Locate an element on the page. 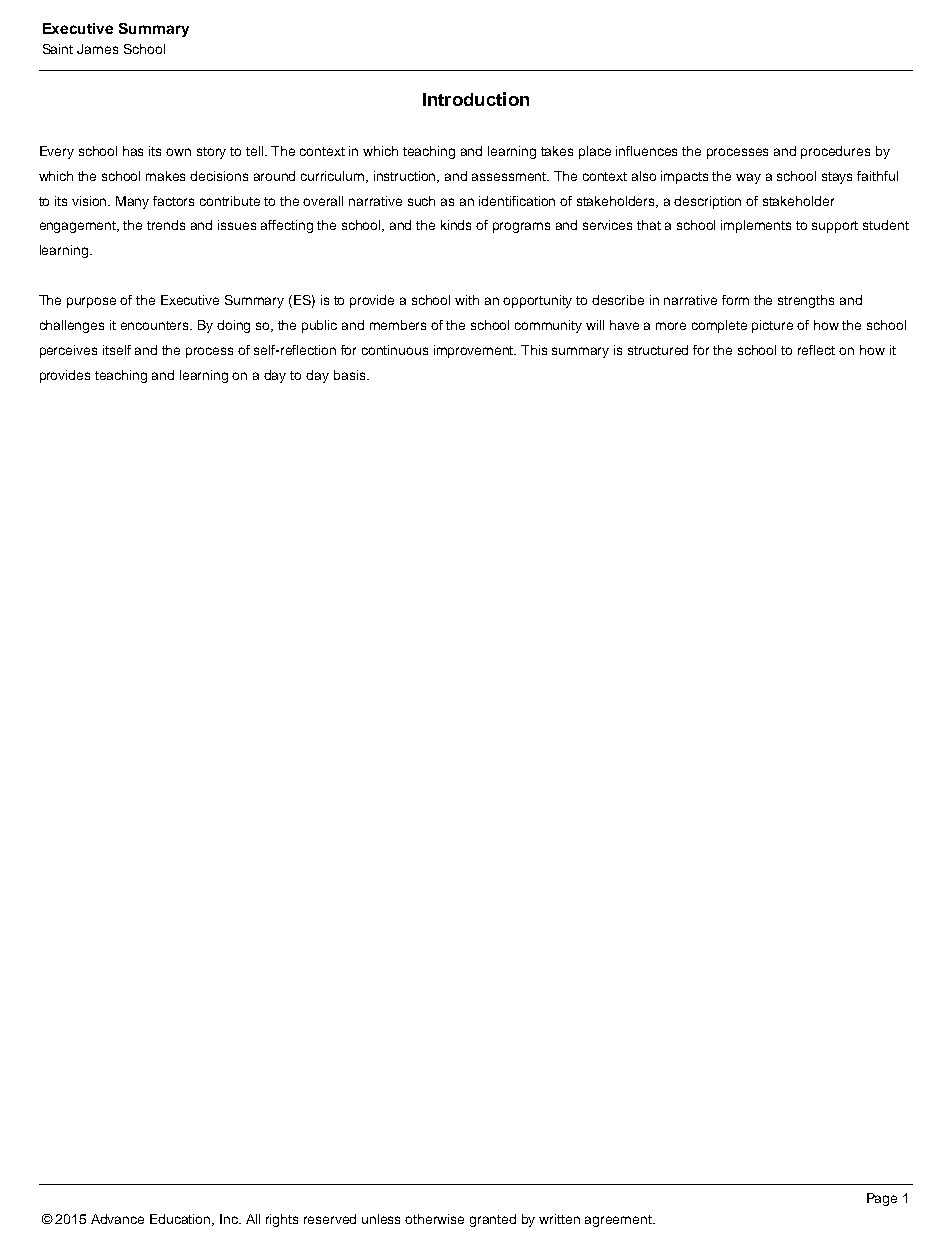 The width and height of the document is (952, 1233). Introduction is located at coordinates (476, 99).
